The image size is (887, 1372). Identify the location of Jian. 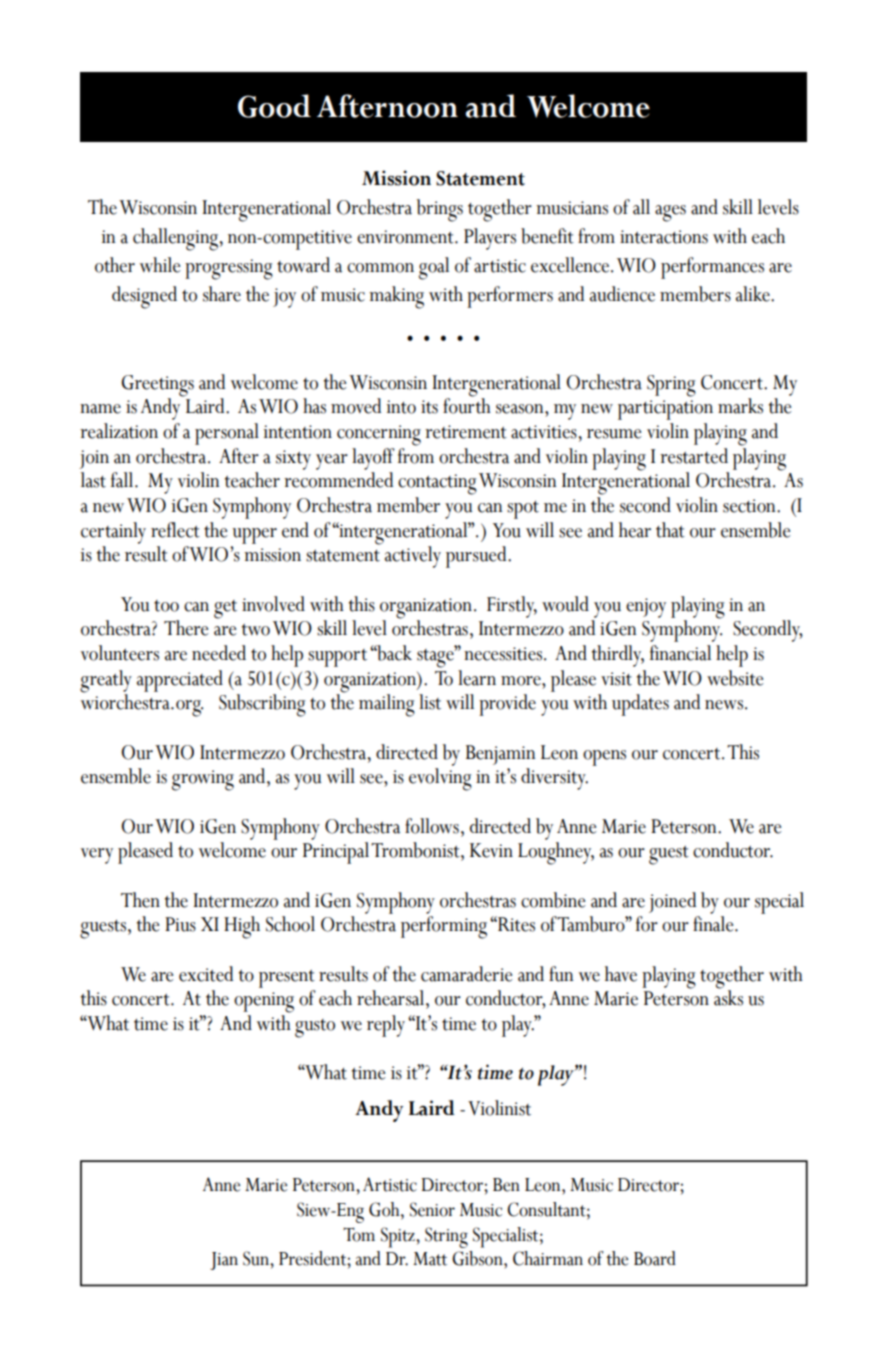
(224, 1261).
